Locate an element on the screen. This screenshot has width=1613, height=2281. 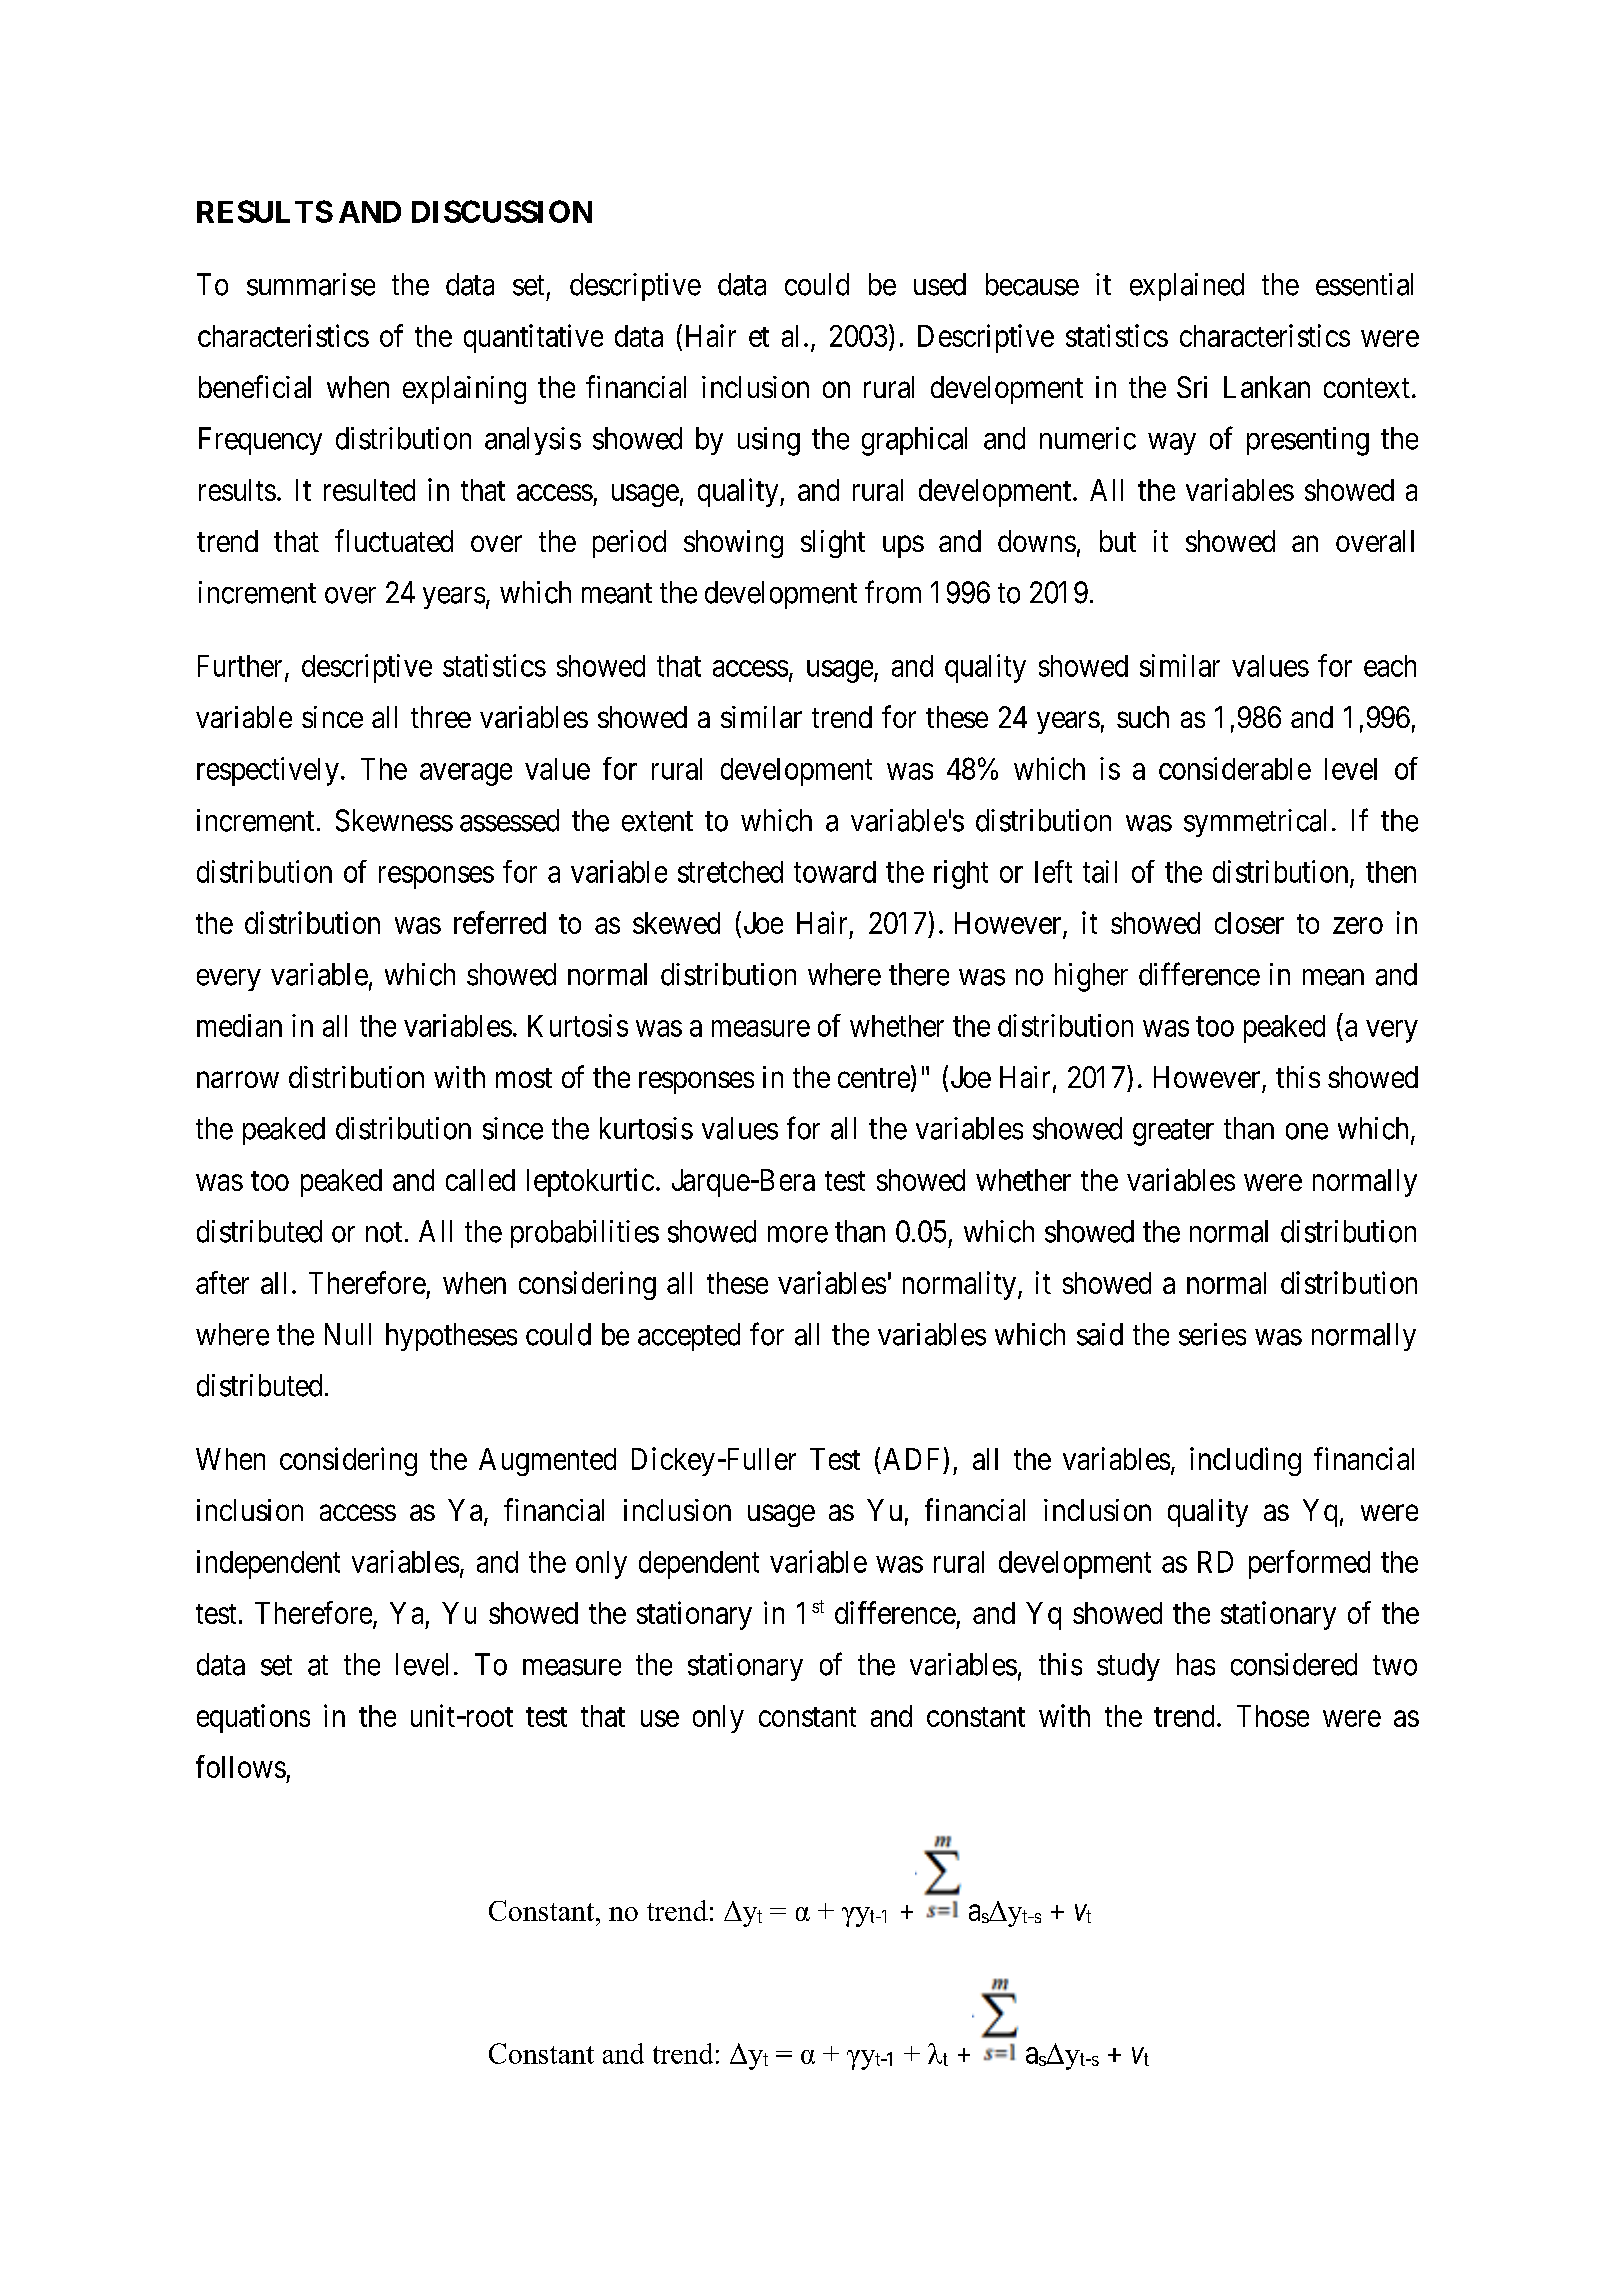
one is located at coordinates (1307, 1131).
